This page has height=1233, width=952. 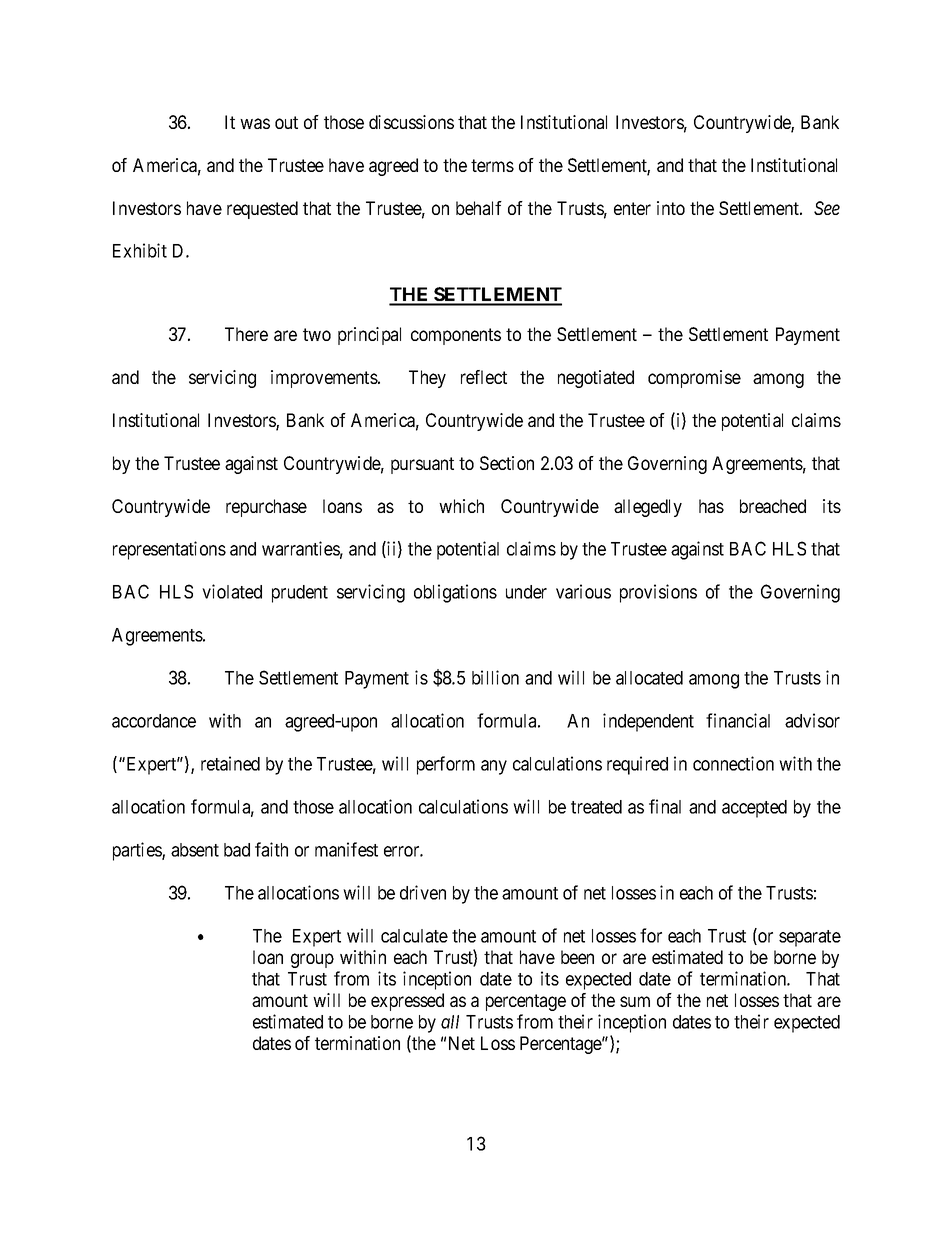 What do you see at coordinates (671, 208) in the page?
I see `into` at bounding box center [671, 208].
